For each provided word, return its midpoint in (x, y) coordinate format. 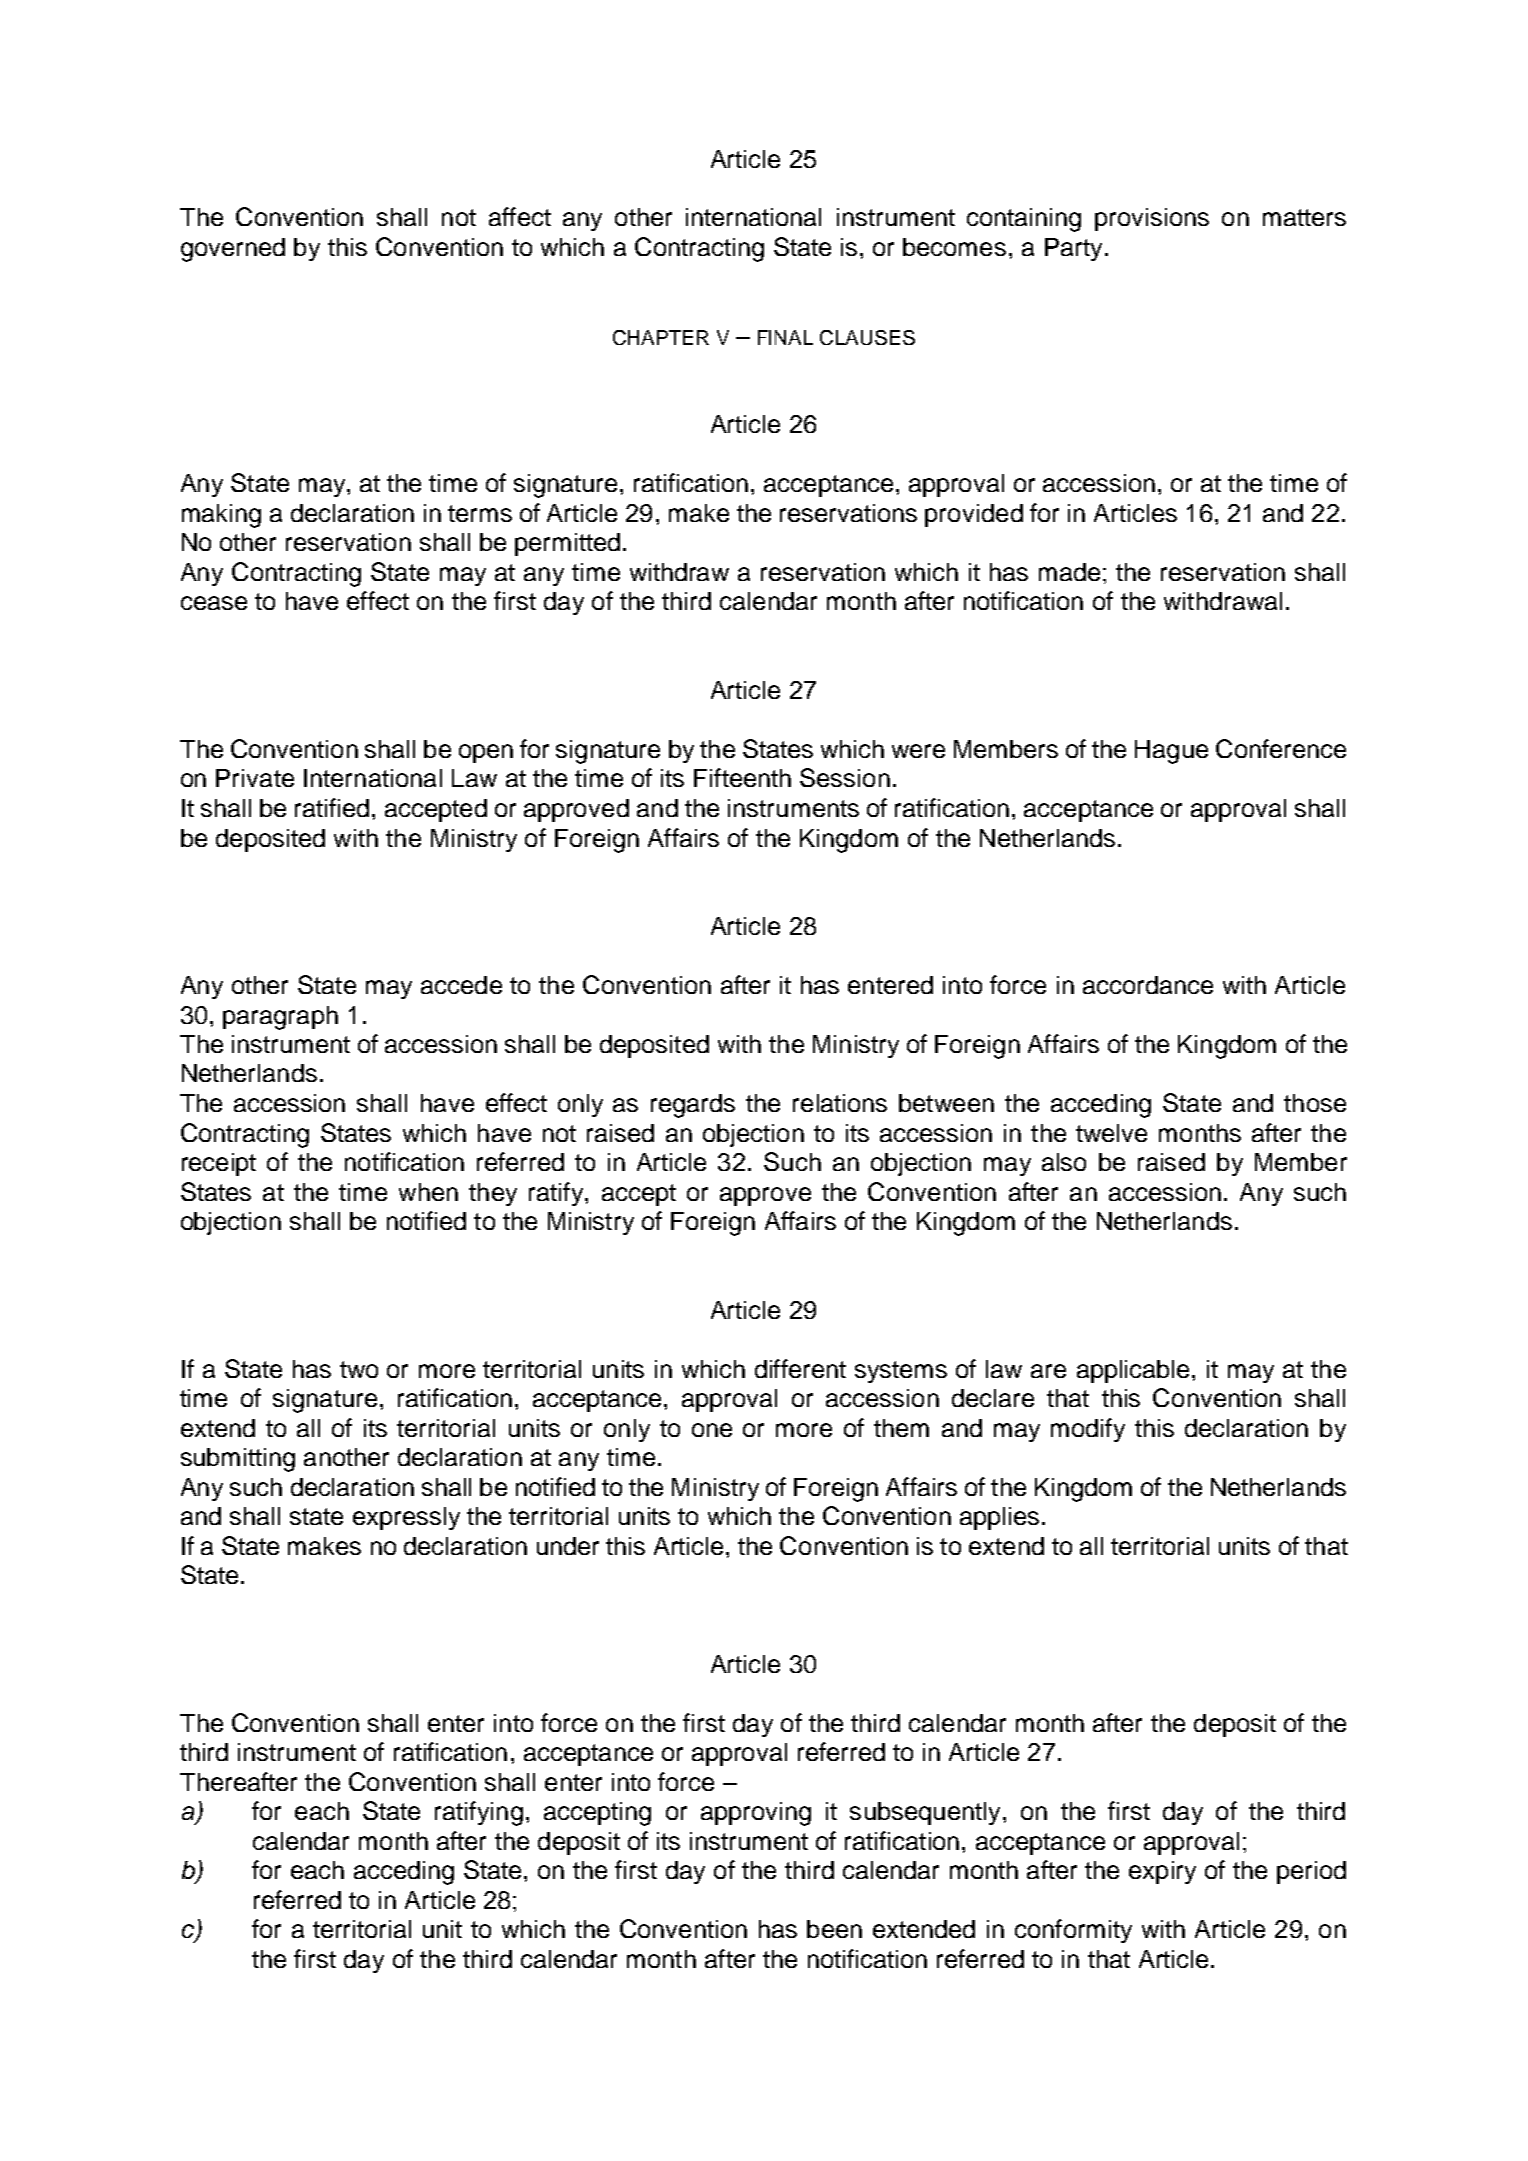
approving (756, 1814)
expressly (406, 1518)
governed (233, 250)
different (800, 1368)
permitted (567, 544)
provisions (1152, 219)
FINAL (785, 337)
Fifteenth (742, 777)
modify (1088, 1430)
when (428, 1192)
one (712, 1430)
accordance (1148, 985)
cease (214, 603)
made (1069, 572)
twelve (1111, 1133)
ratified (332, 807)
